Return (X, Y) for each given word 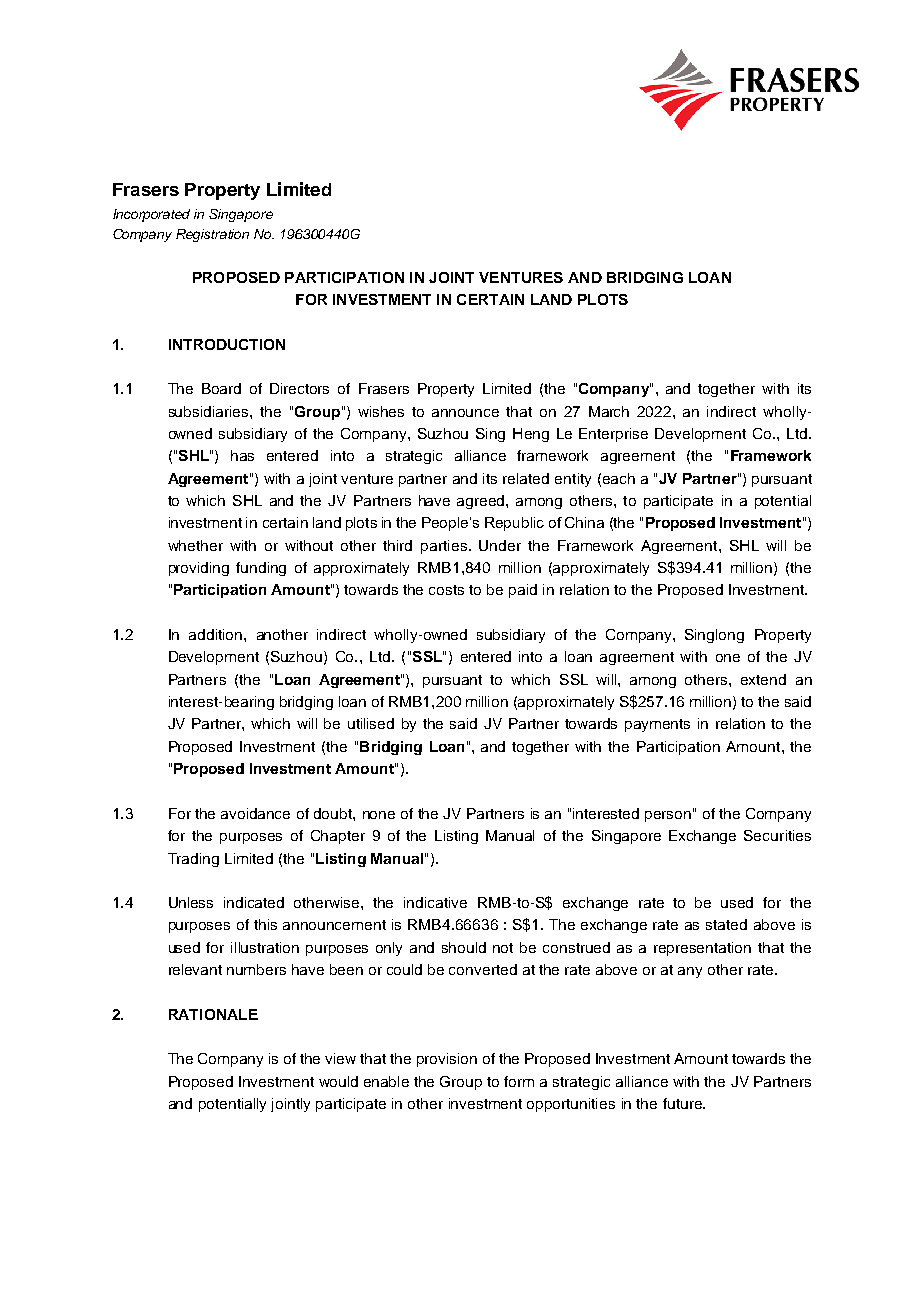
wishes (381, 411)
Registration (212, 235)
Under (500, 545)
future (683, 1103)
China (584, 522)
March (609, 411)
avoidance (255, 813)
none (379, 815)
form (519, 1081)
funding (261, 569)
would (338, 1081)
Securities (777, 835)
